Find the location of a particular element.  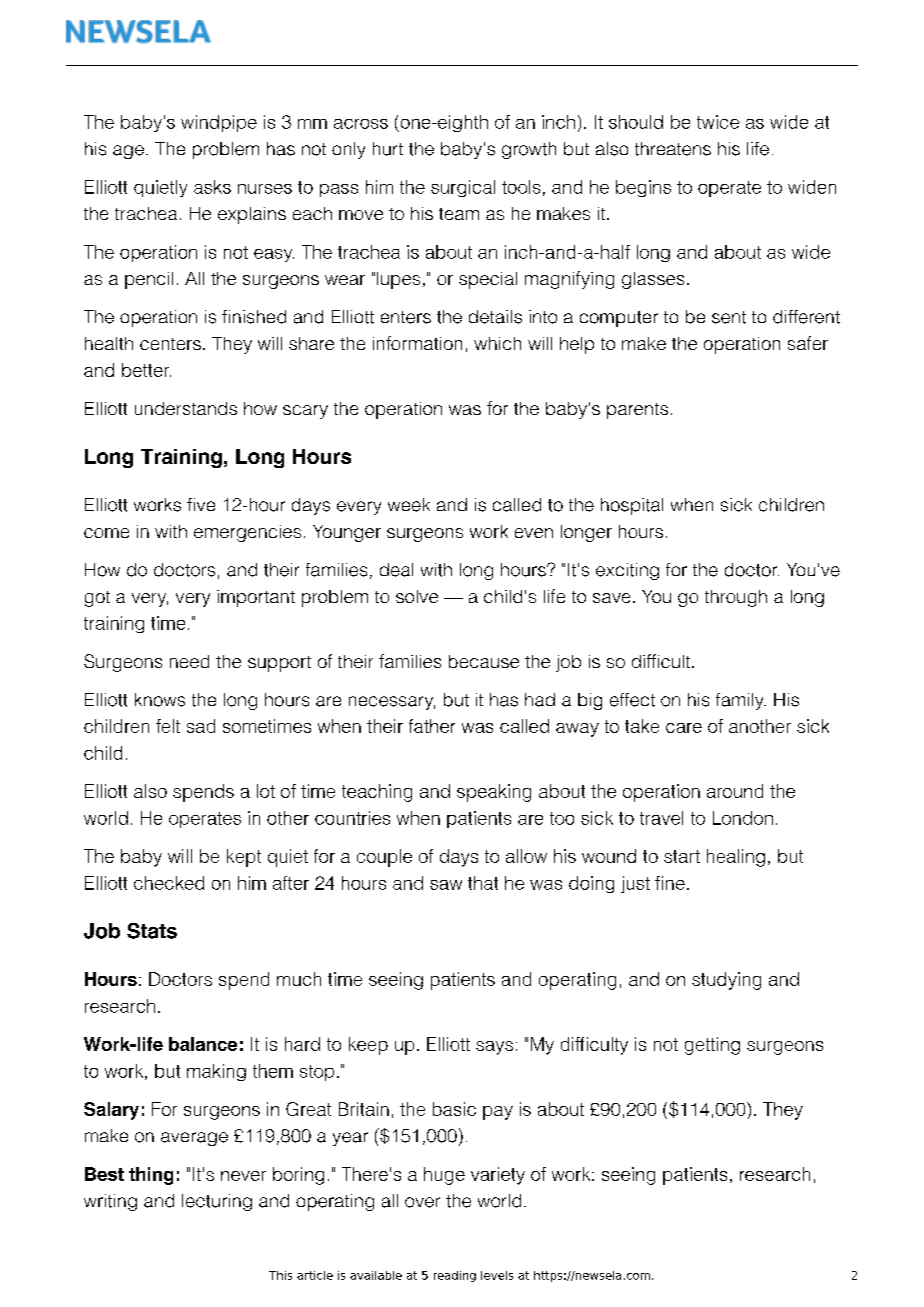

family is located at coordinates (741, 701).
